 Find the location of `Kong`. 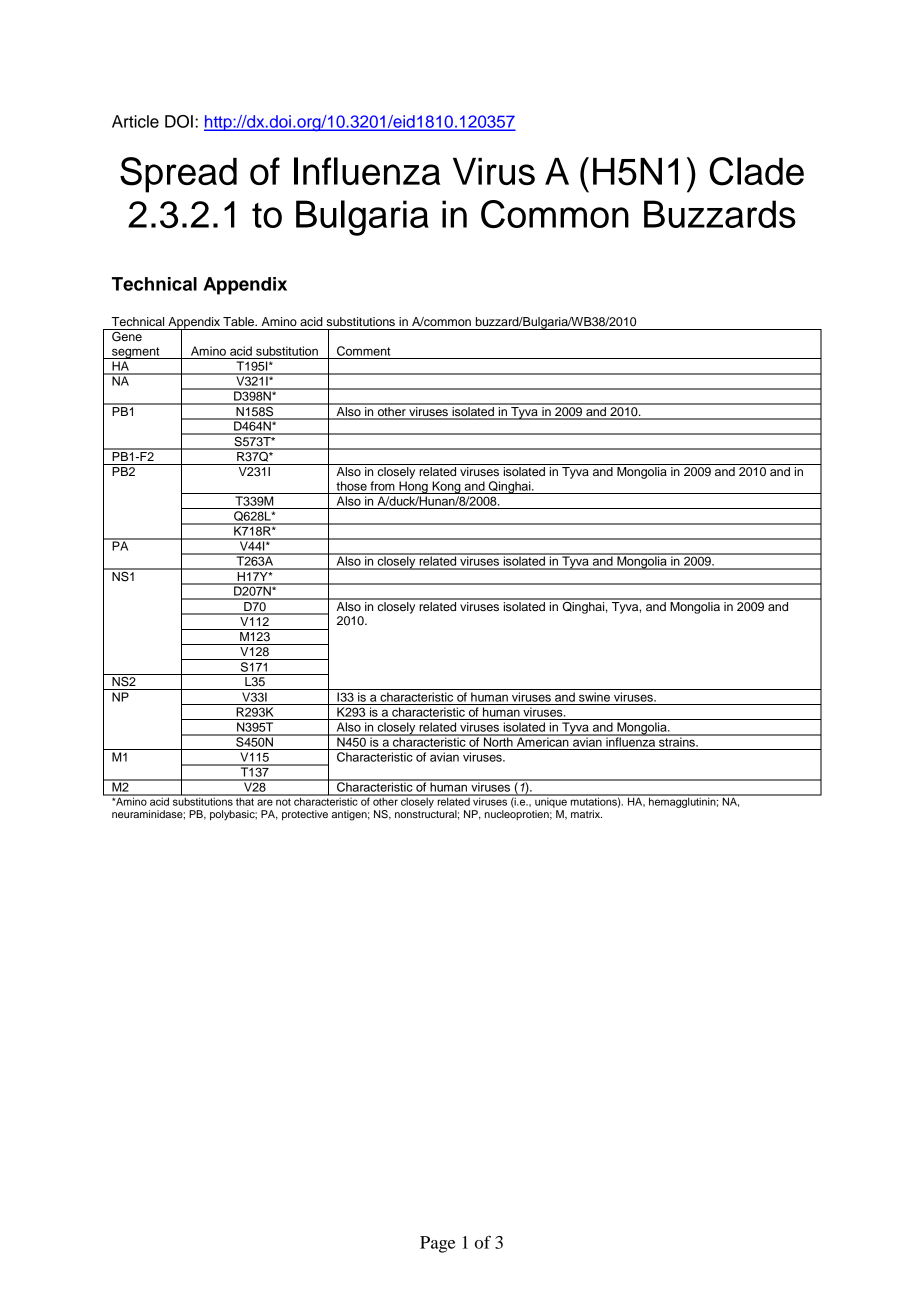

Kong is located at coordinates (446, 487).
